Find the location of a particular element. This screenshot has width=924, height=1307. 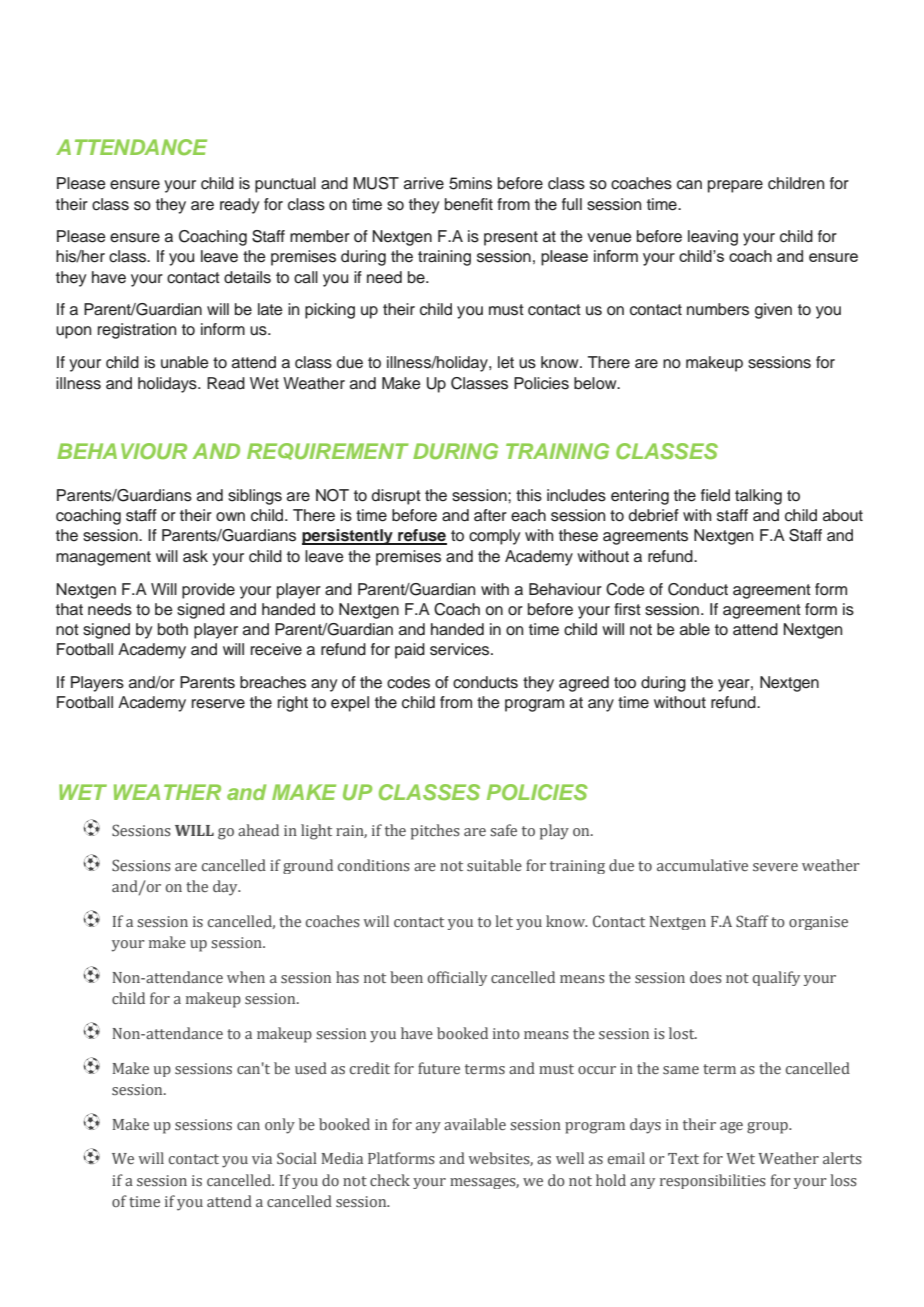

via is located at coordinates (262, 1158).
